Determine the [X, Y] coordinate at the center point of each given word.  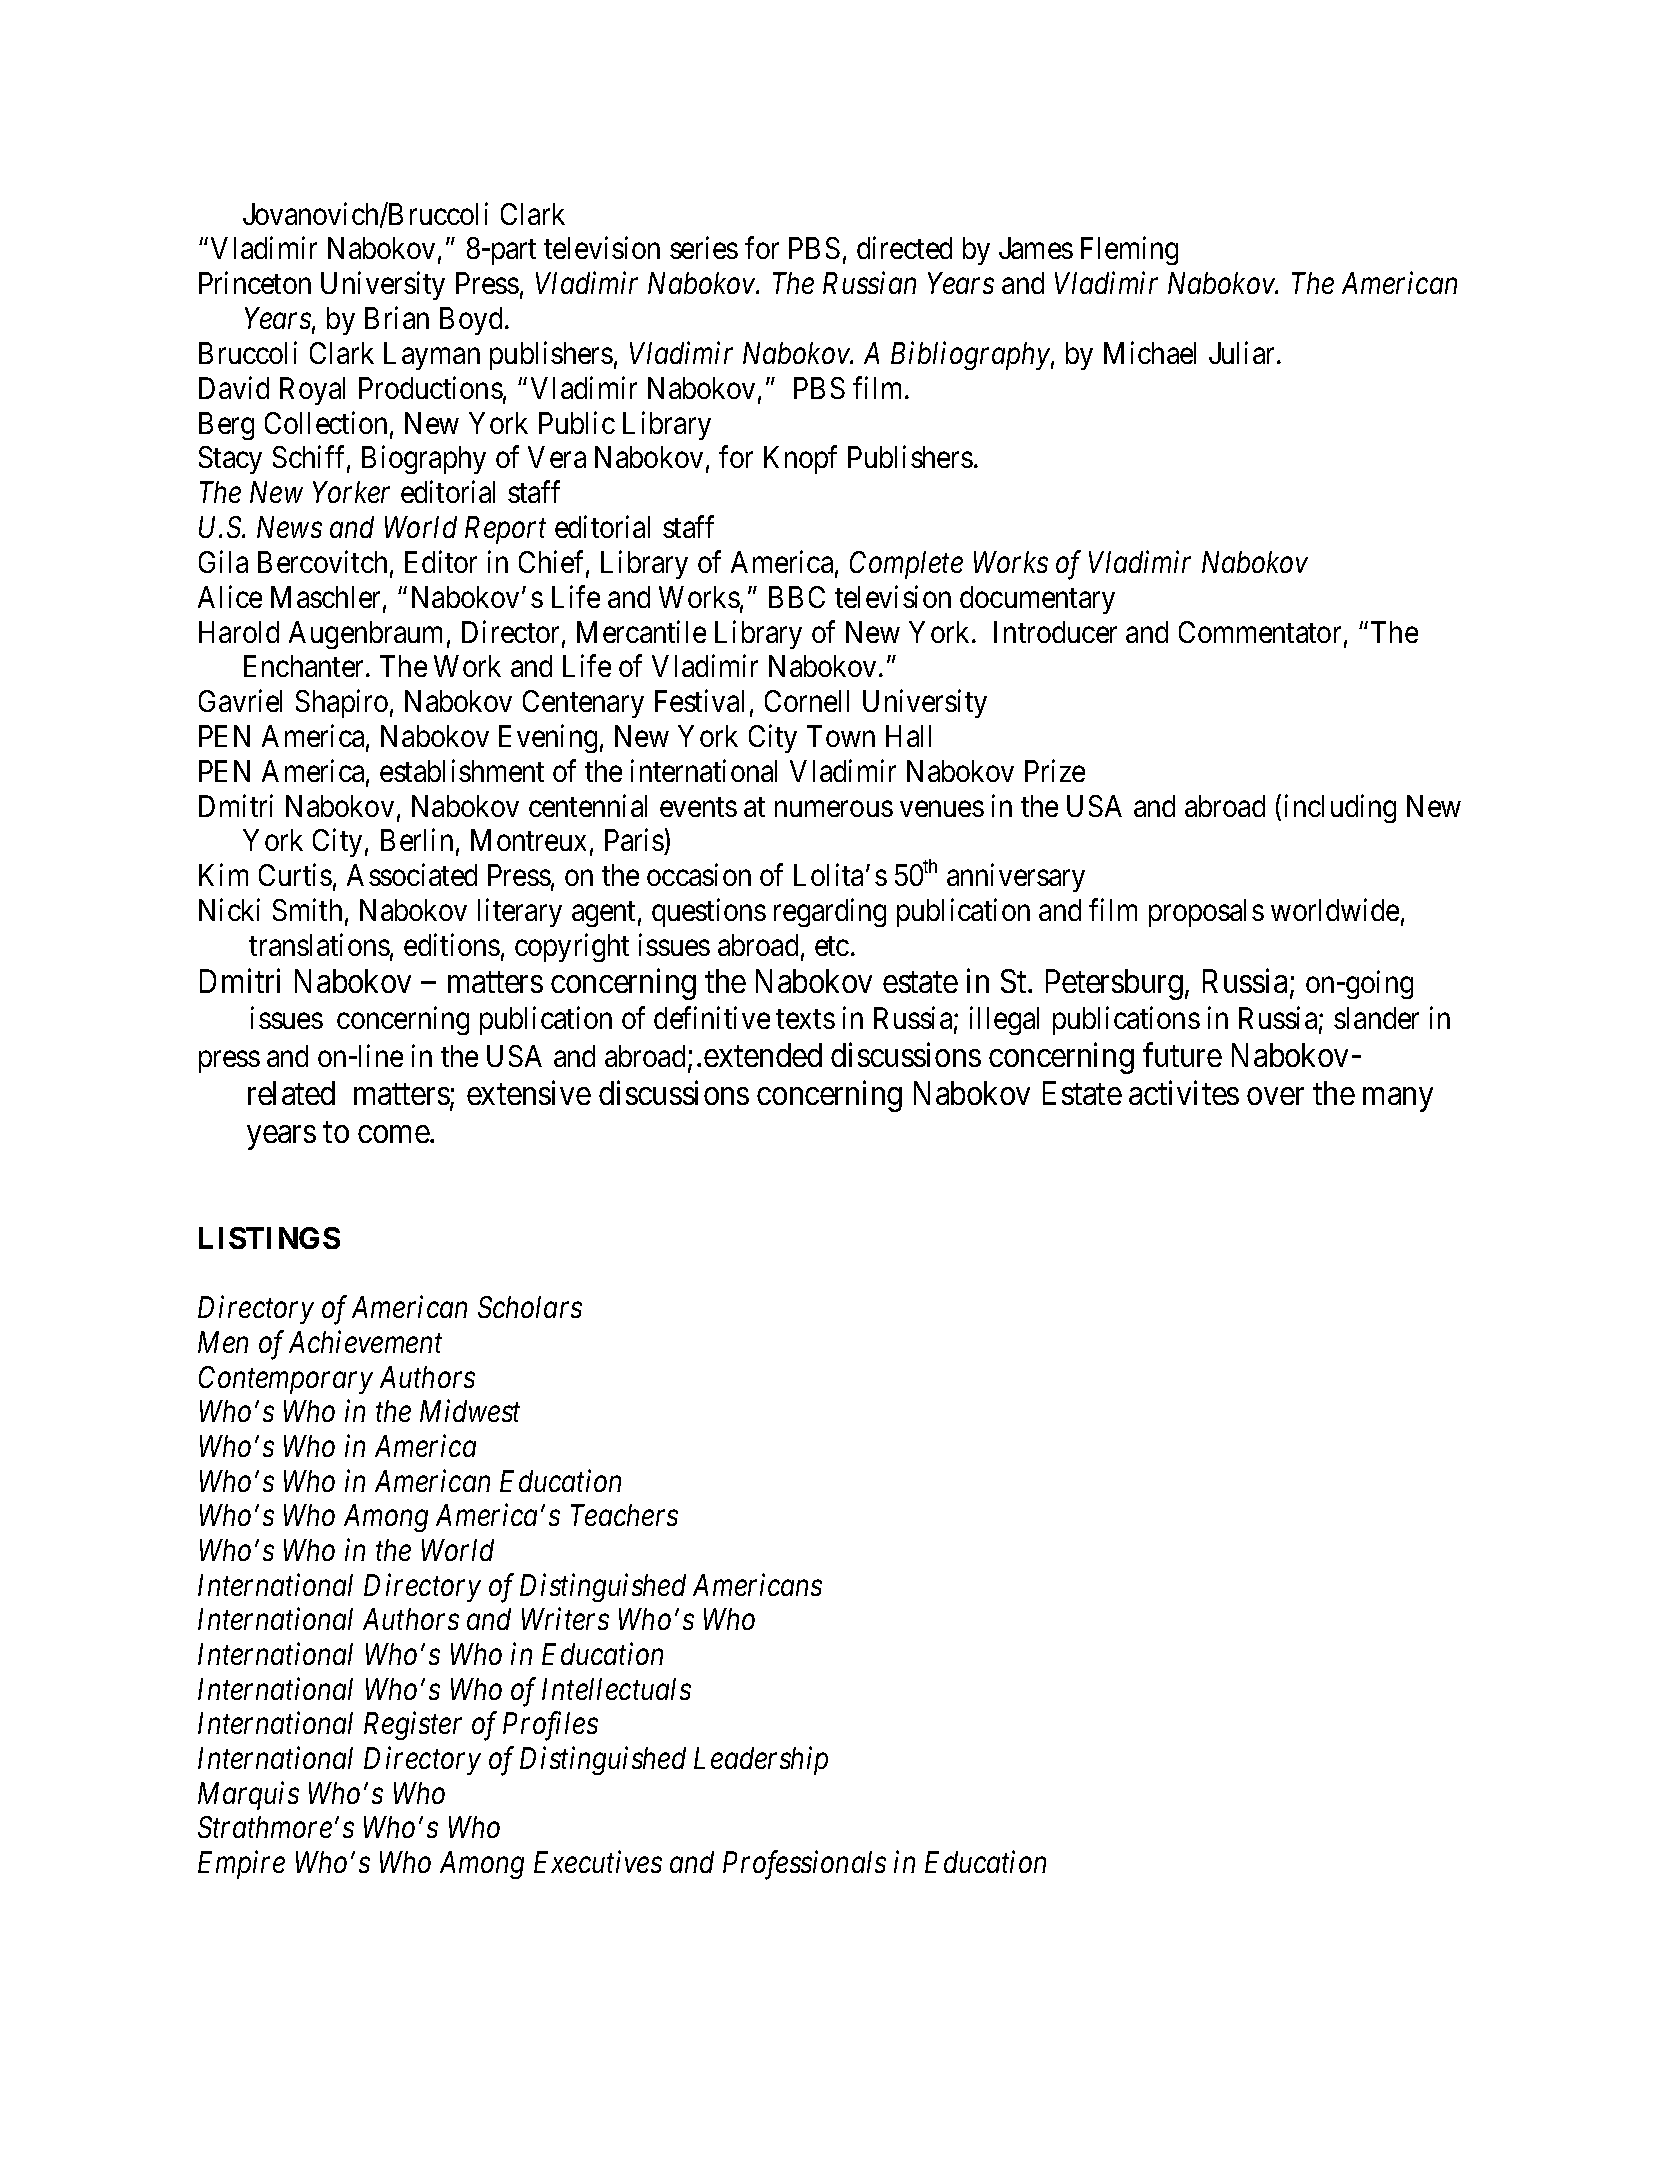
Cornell [807, 701]
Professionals [804, 1865]
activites [1184, 1092]
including [1340, 808]
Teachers [624, 1515]
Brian [397, 318]
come [394, 1134]
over [1275, 1096]
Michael [1150, 352]
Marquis [248, 1796]
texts [805, 1019]
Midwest [470, 1411]
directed [904, 248]
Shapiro [342, 704]
